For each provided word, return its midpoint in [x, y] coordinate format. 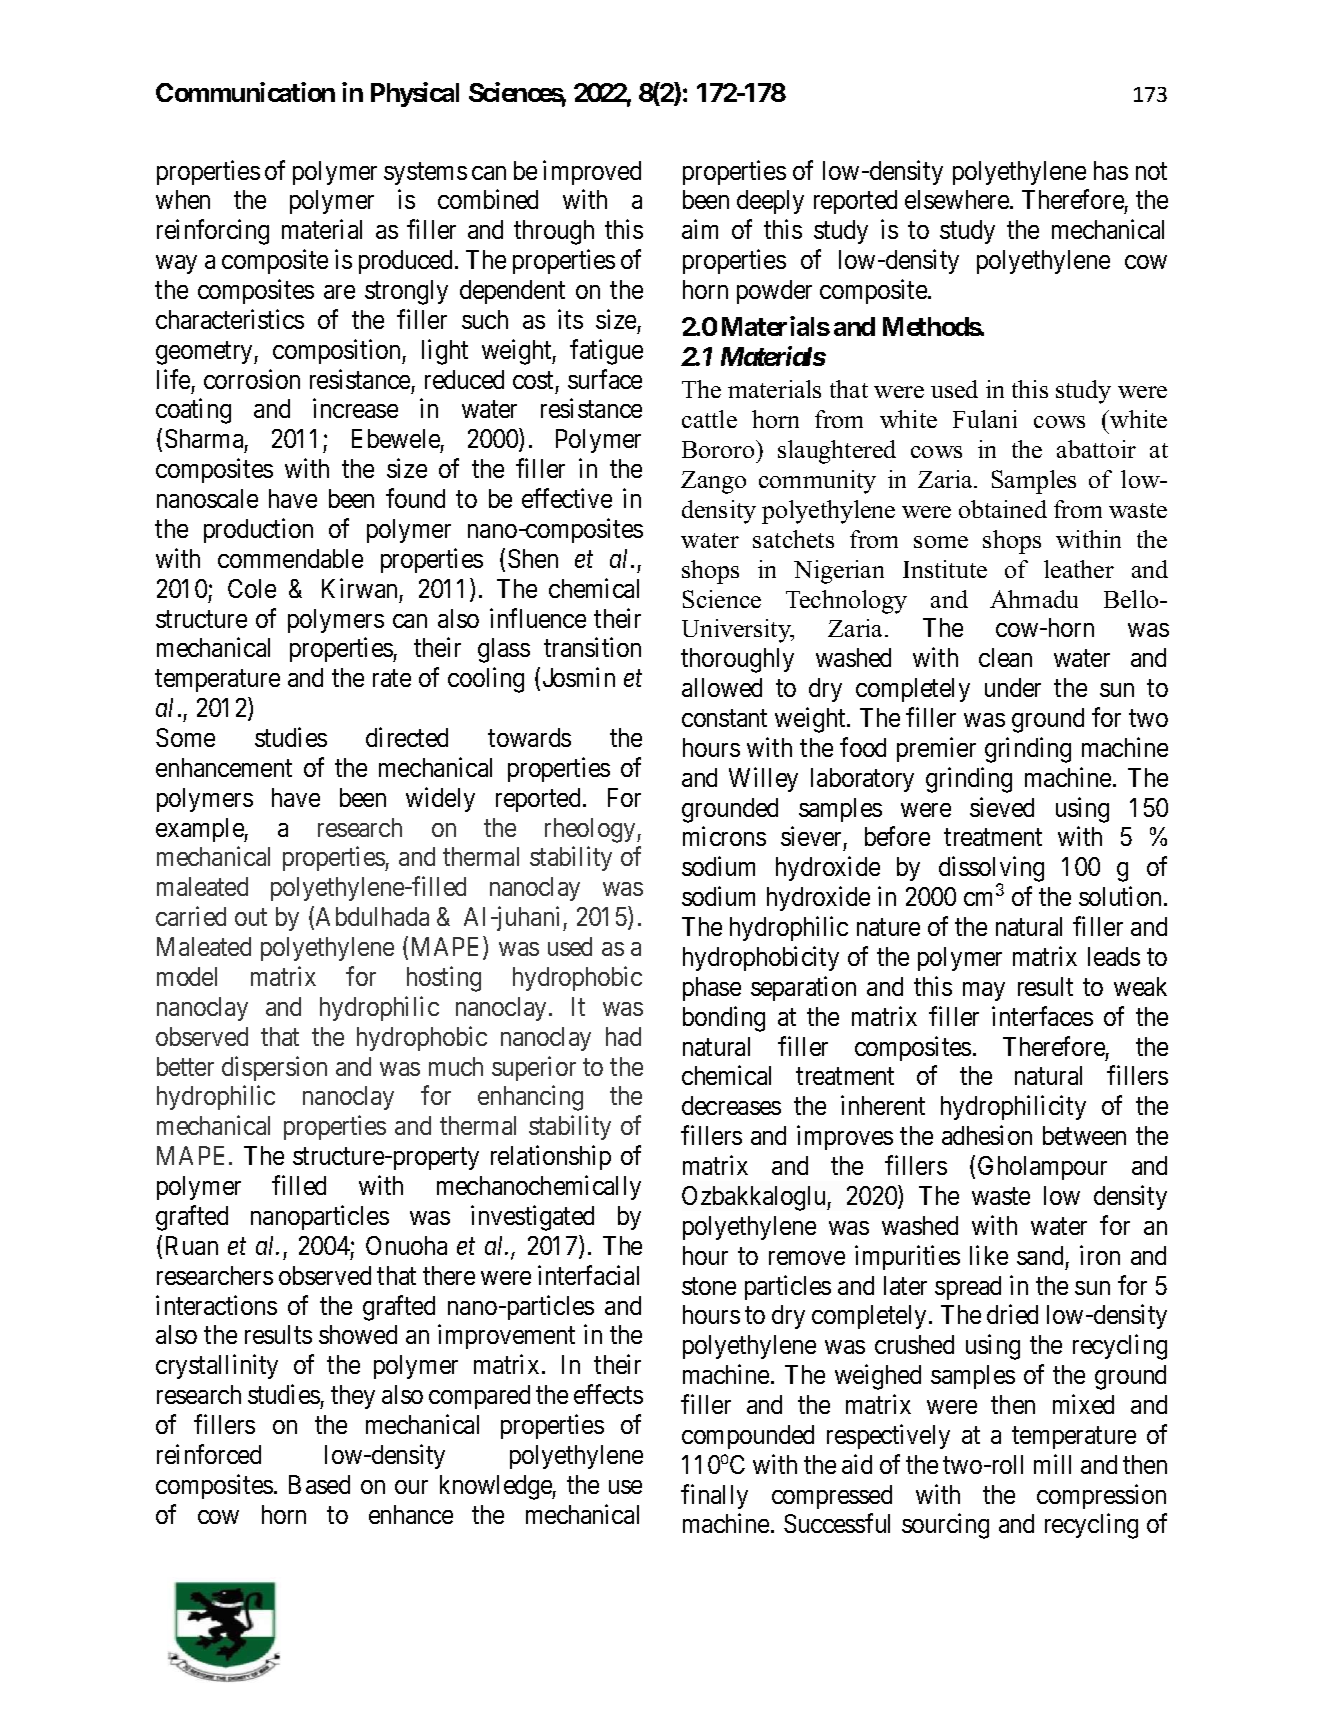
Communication [245, 92]
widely [440, 799]
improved [592, 172]
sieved [1002, 807]
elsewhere [958, 199]
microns [724, 836]
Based [319, 1484]
